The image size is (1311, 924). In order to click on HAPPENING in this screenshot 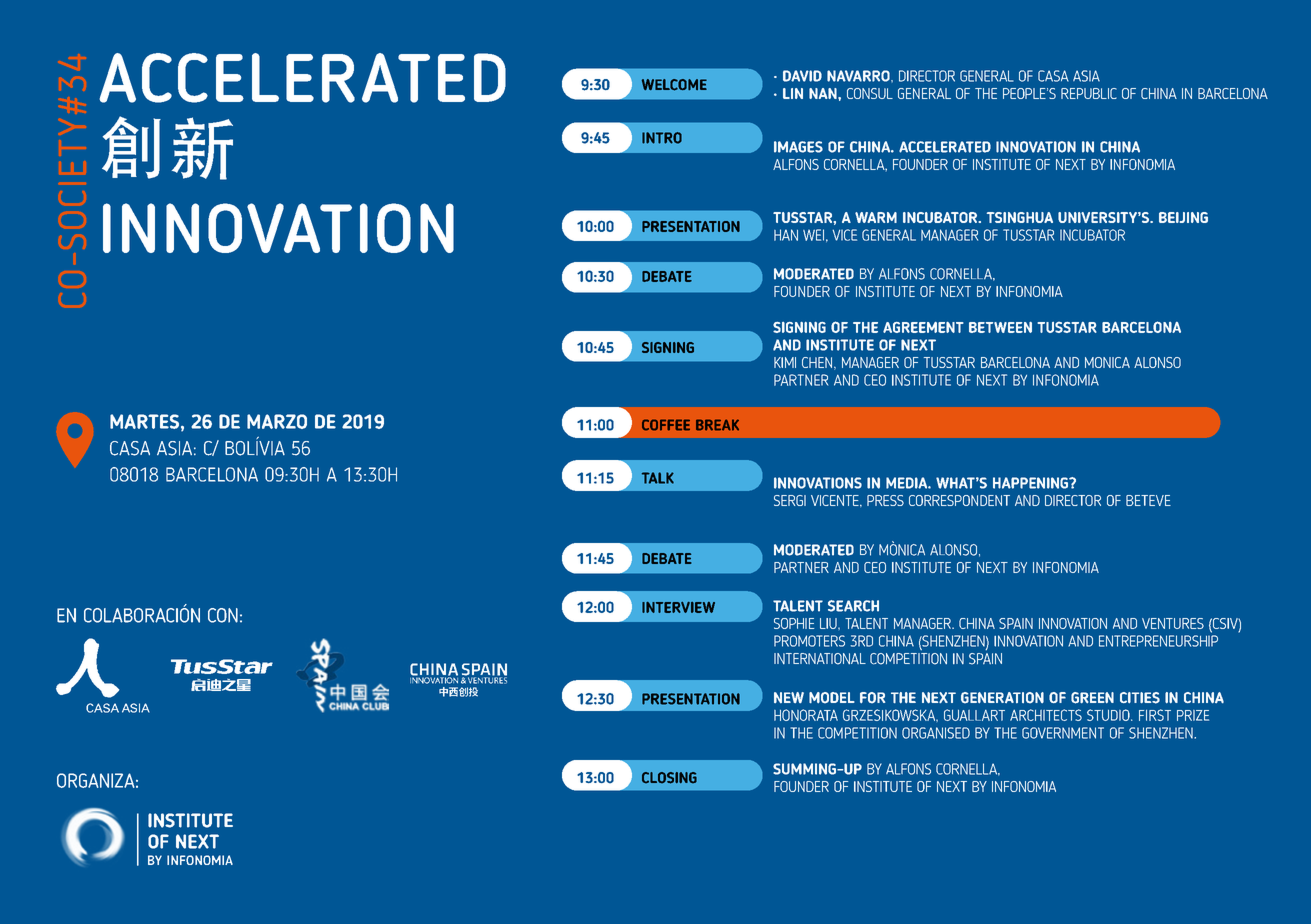, I will do `click(1031, 483)`.
